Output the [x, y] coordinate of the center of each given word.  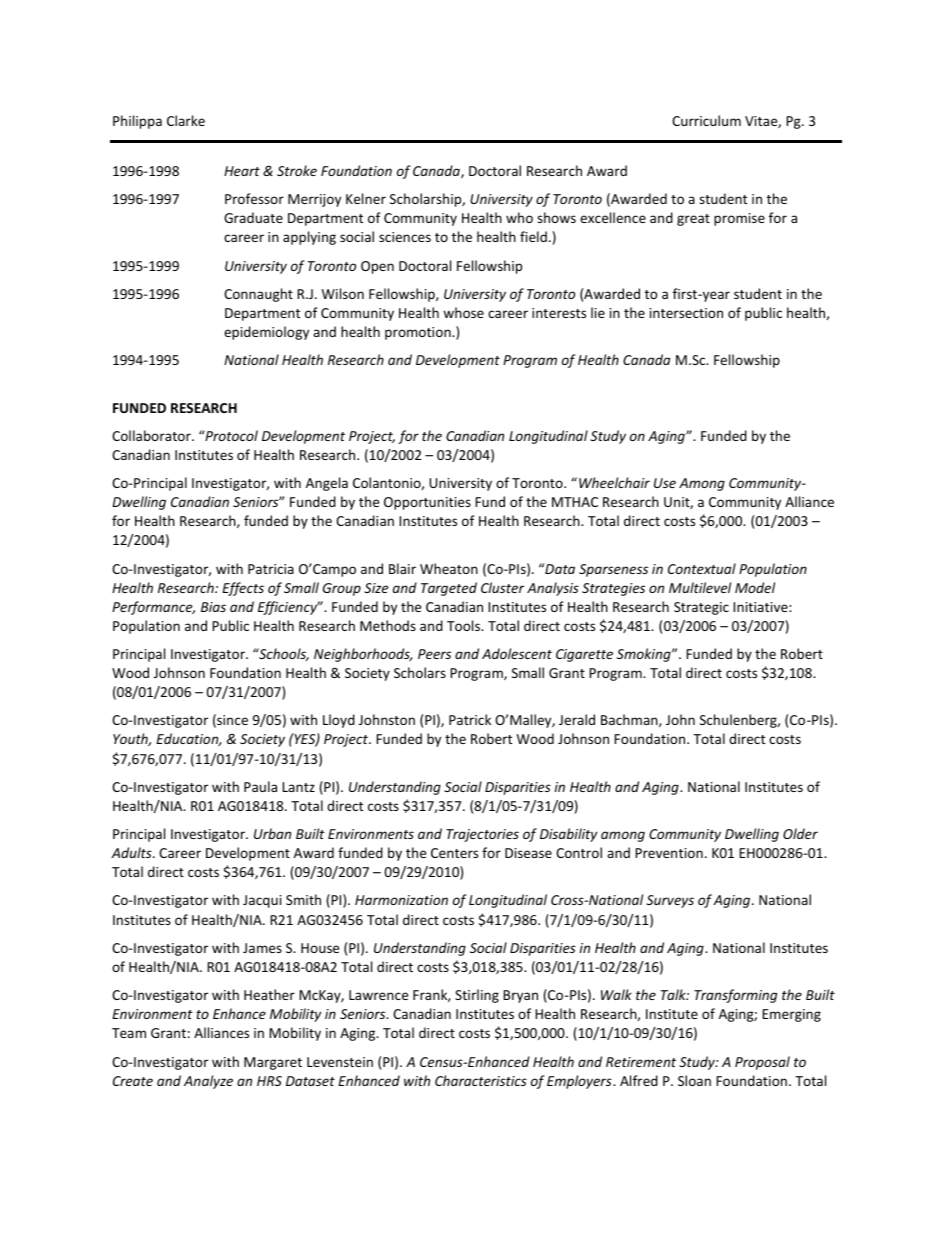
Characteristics [481, 1080]
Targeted [449, 589]
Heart [242, 171]
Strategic [701, 608]
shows [556, 217]
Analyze [208, 1082]
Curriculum [706, 120]
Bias [213, 607]
